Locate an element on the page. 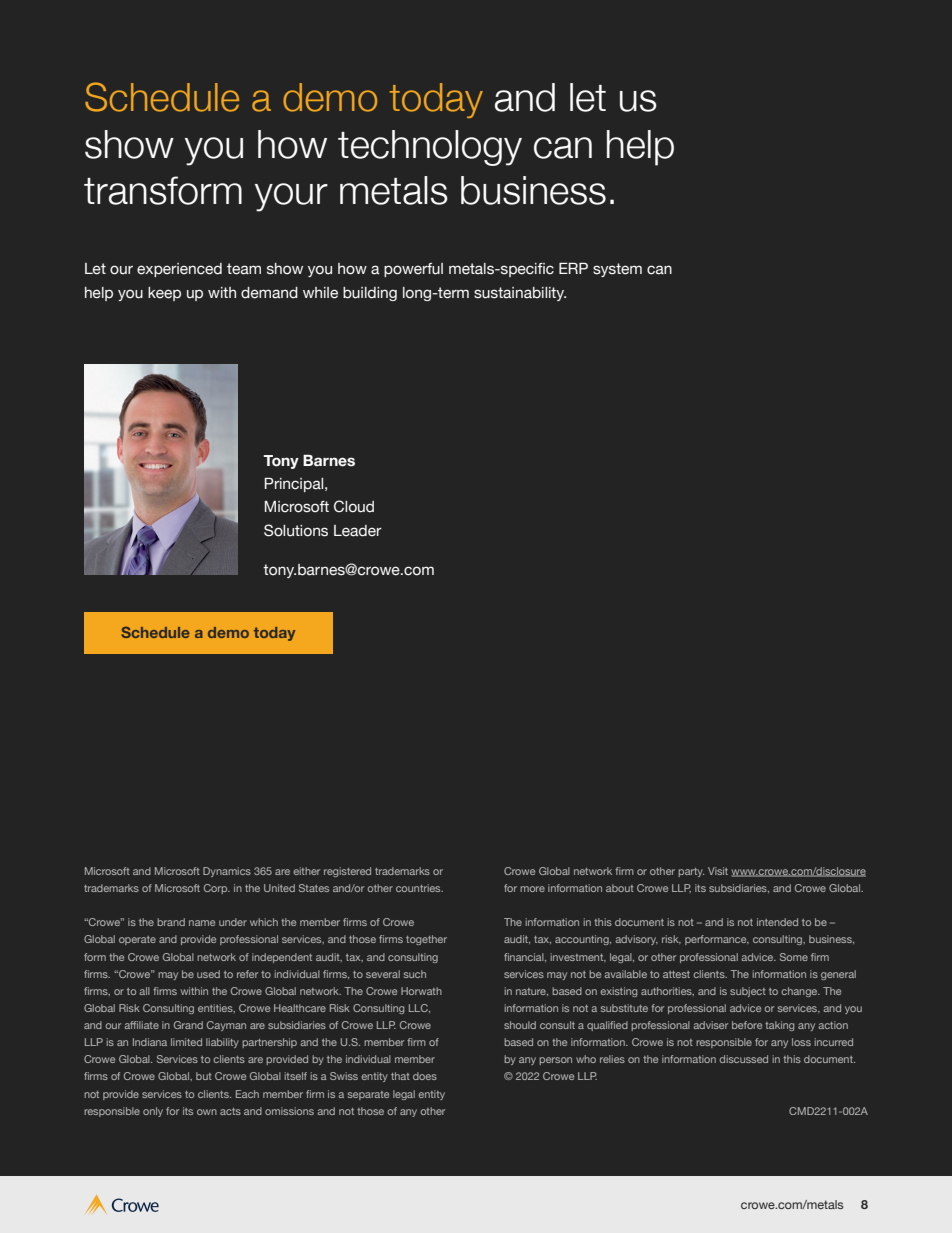 This image has width=952, height=1233. Solutions is located at coordinates (296, 530).
